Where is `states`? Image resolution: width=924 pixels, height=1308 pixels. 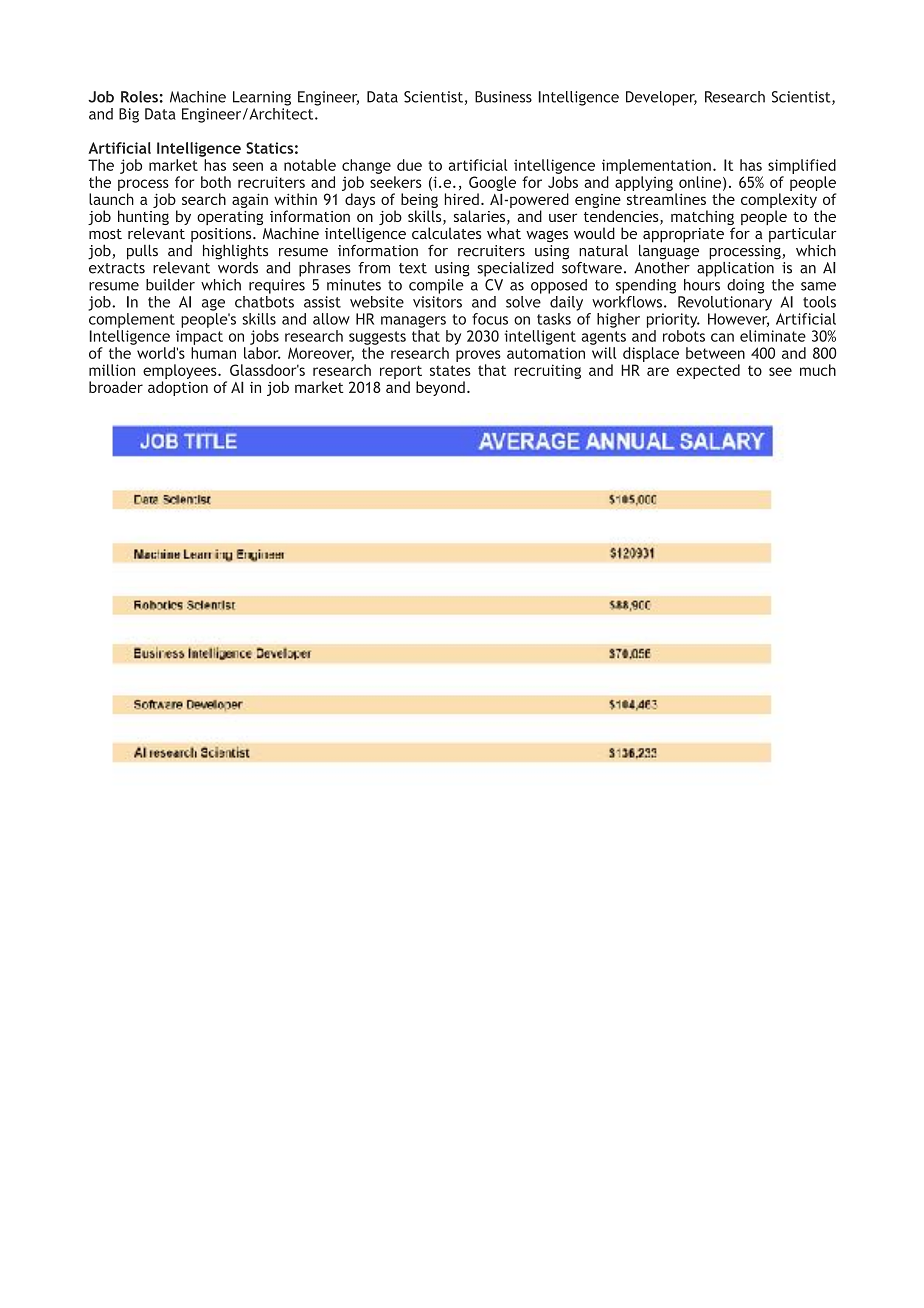 states is located at coordinates (450, 370).
